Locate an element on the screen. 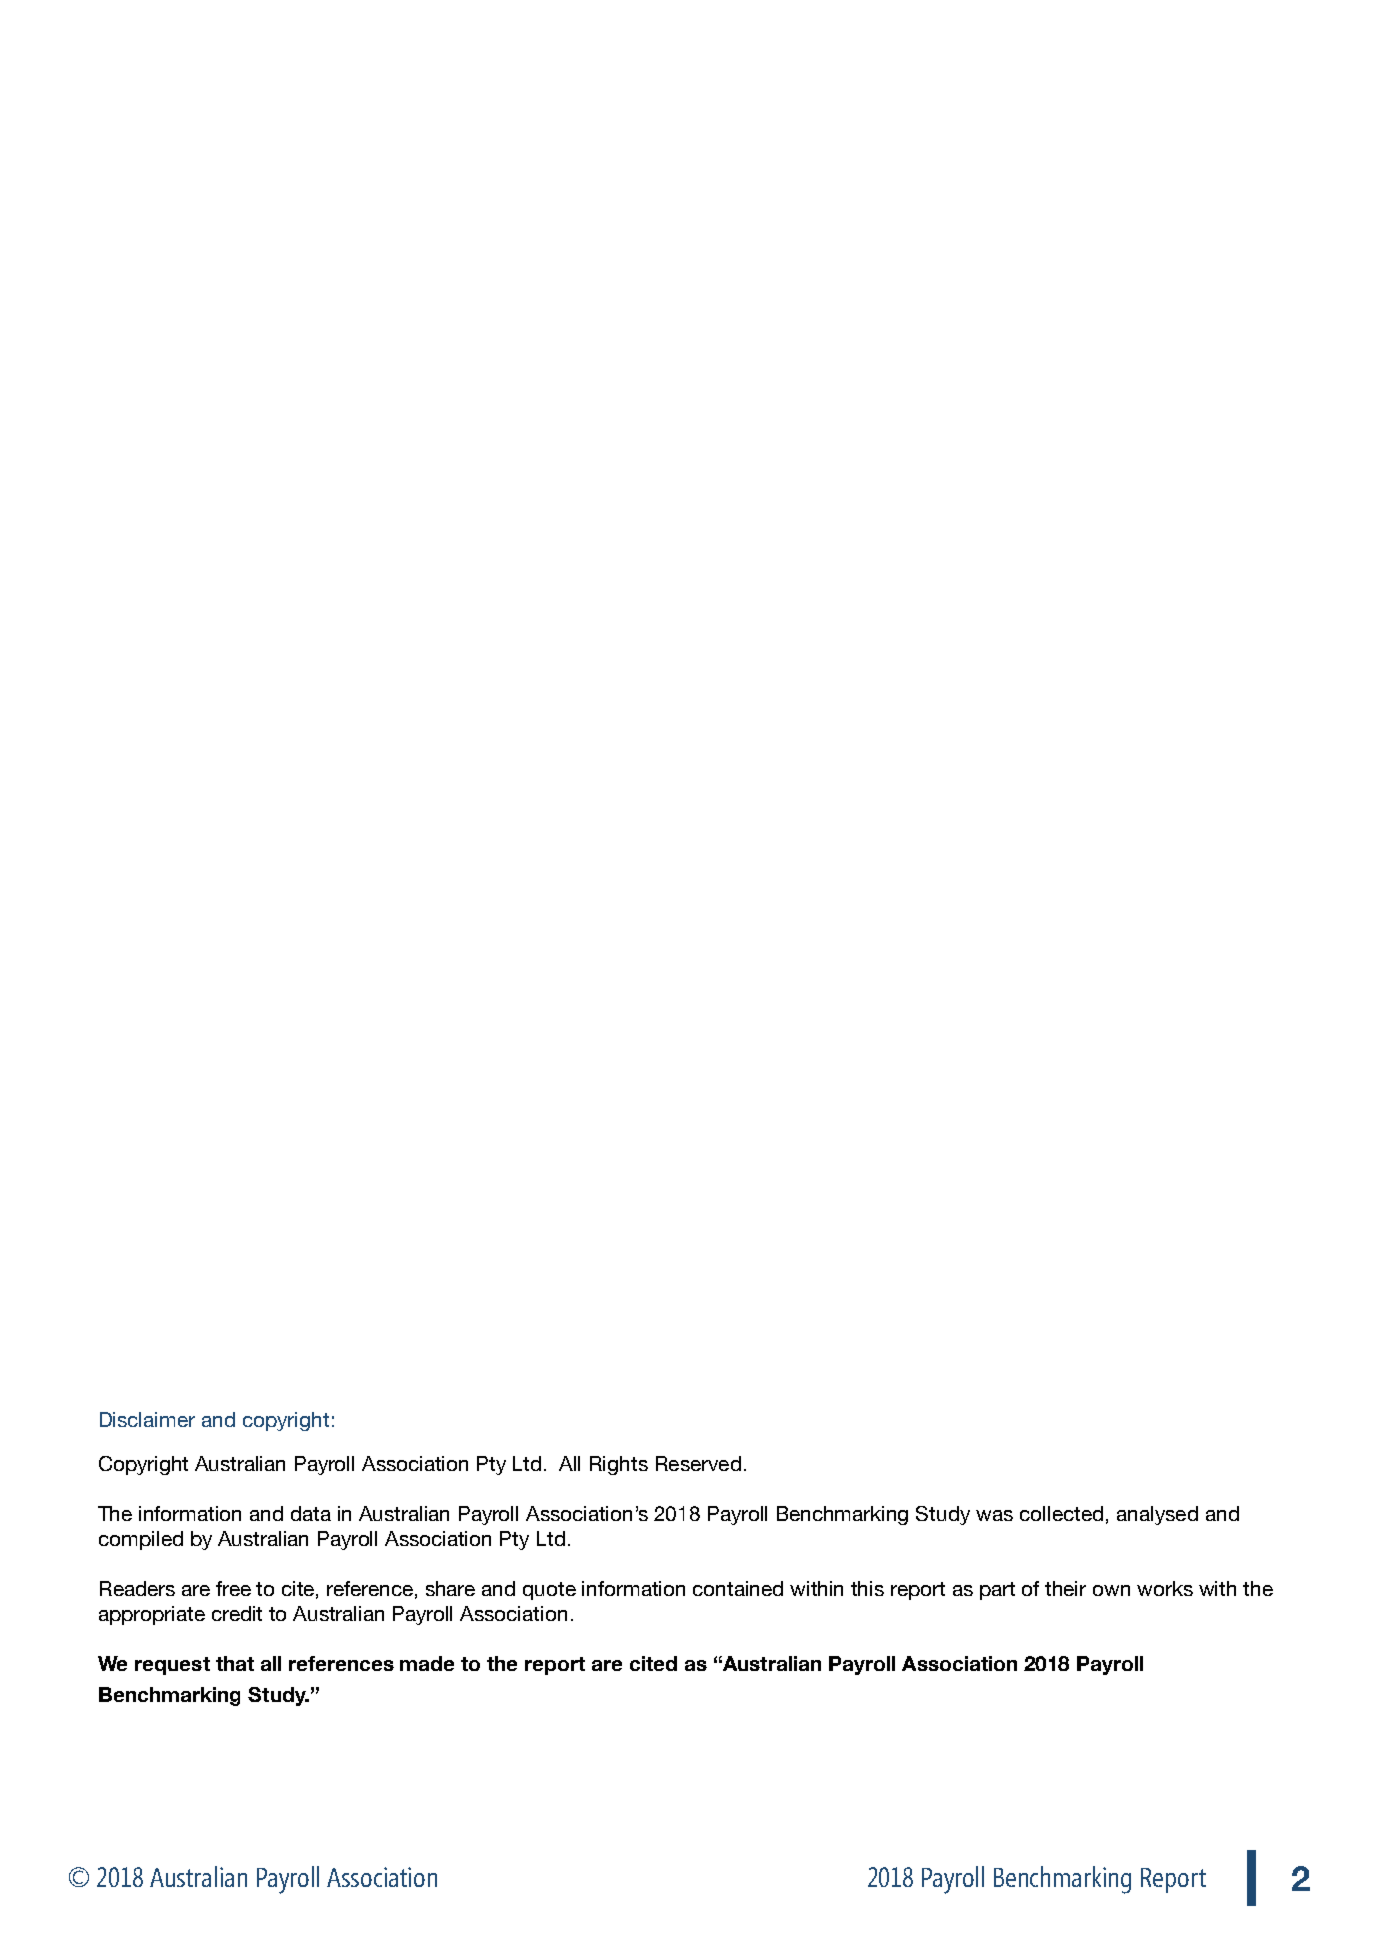  Rights is located at coordinates (619, 1465).
